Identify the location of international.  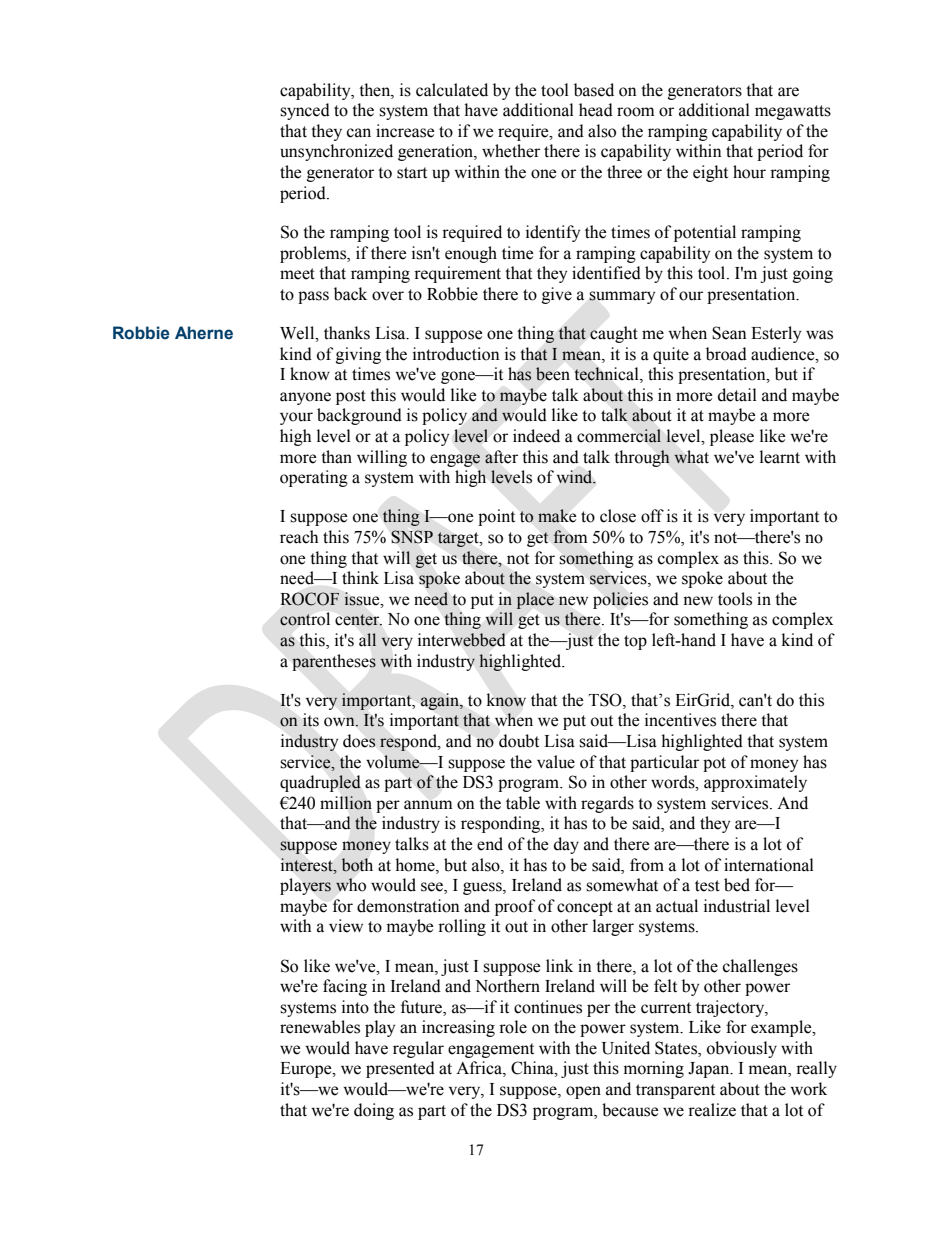
(769, 865).
